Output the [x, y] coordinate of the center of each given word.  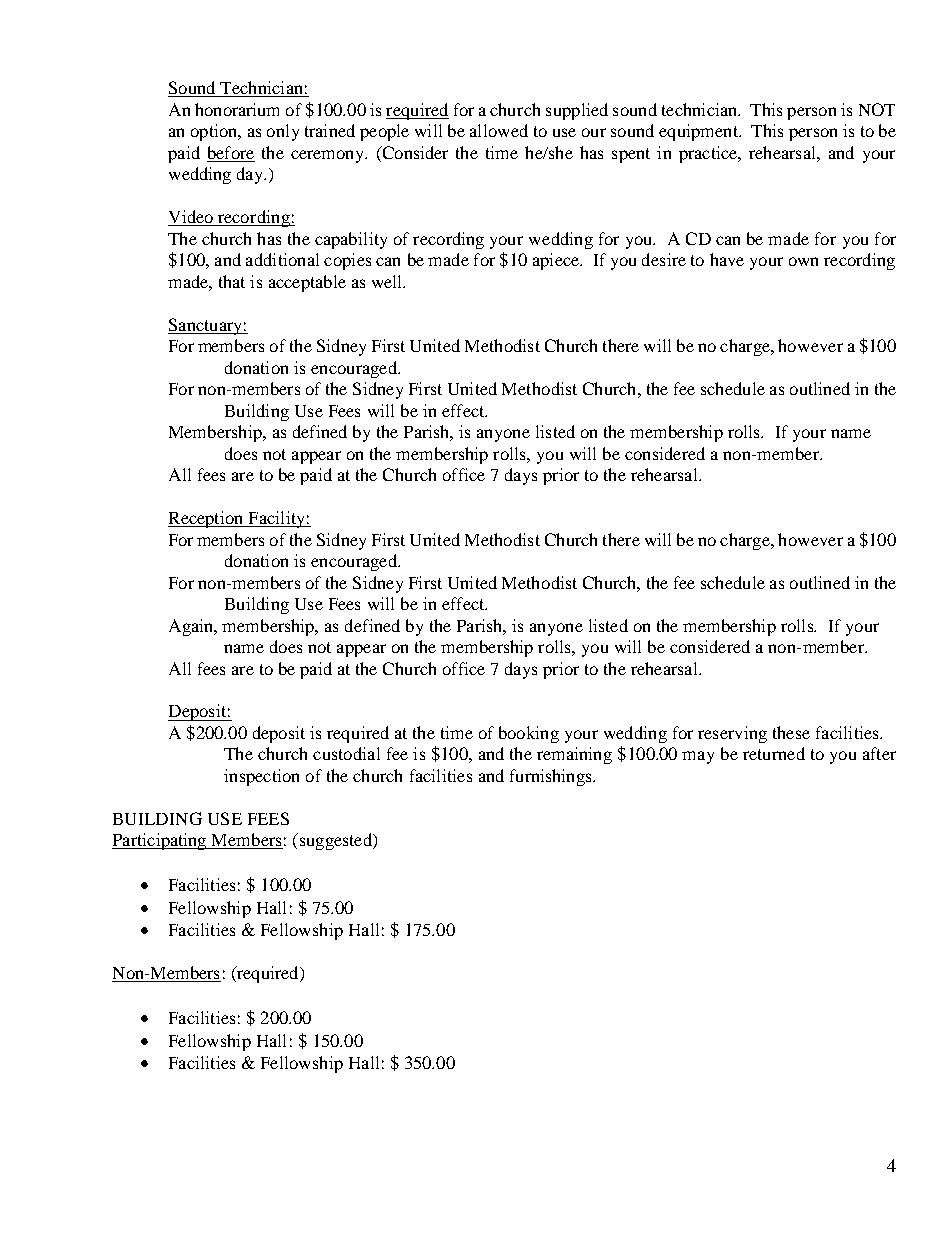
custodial [346, 753]
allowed [499, 130]
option [215, 132]
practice [709, 154]
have [727, 259]
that [232, 281]
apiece [557, 261]
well [388, 281]
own [803, 261]
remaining [574, 755]
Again [192, 627]
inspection [261, 777]
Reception [207, 519]
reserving [732, 734]
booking [529, 734]
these [791, 732]
